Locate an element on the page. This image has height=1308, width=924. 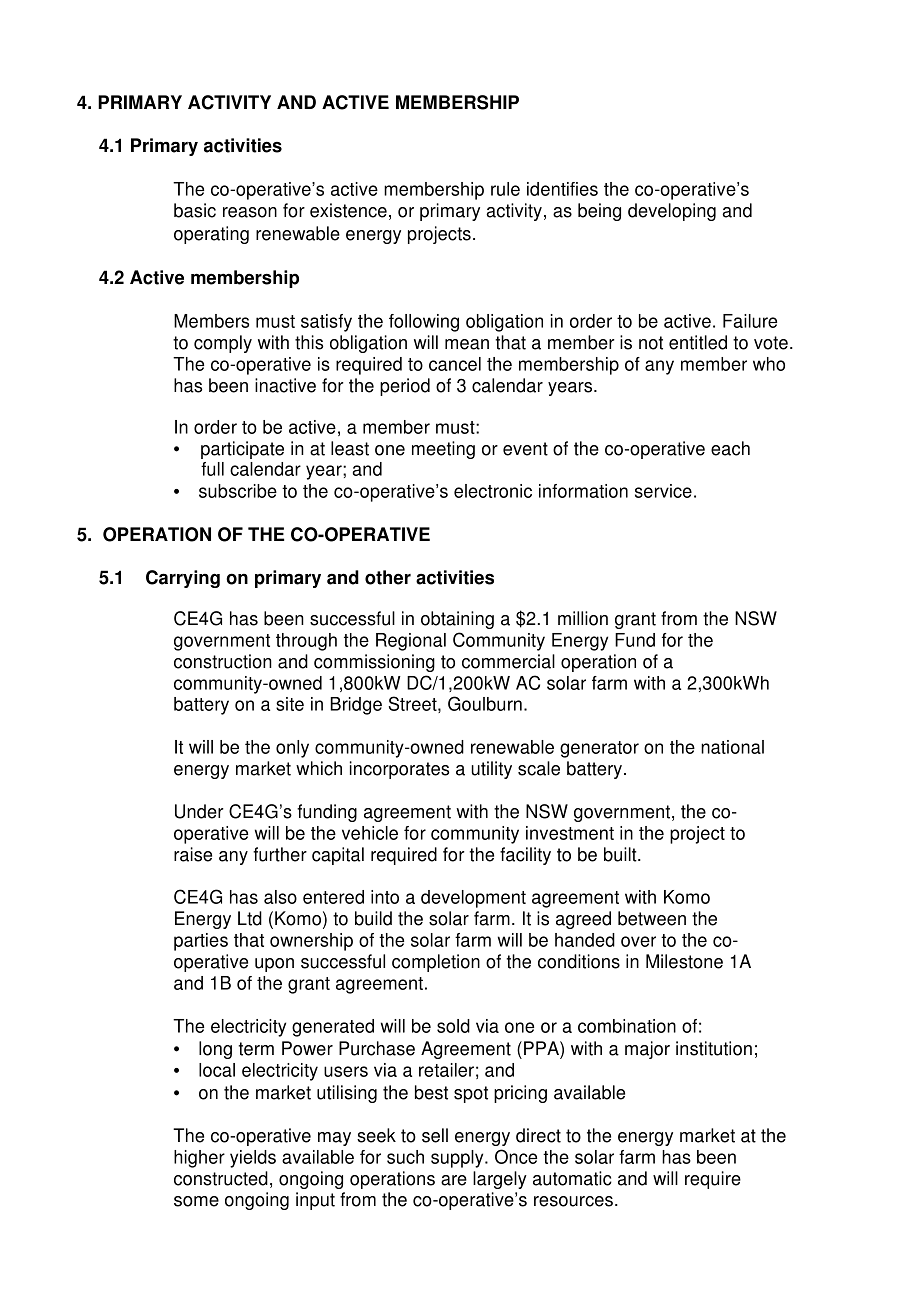
developing is located at coordinates (672, 212).
